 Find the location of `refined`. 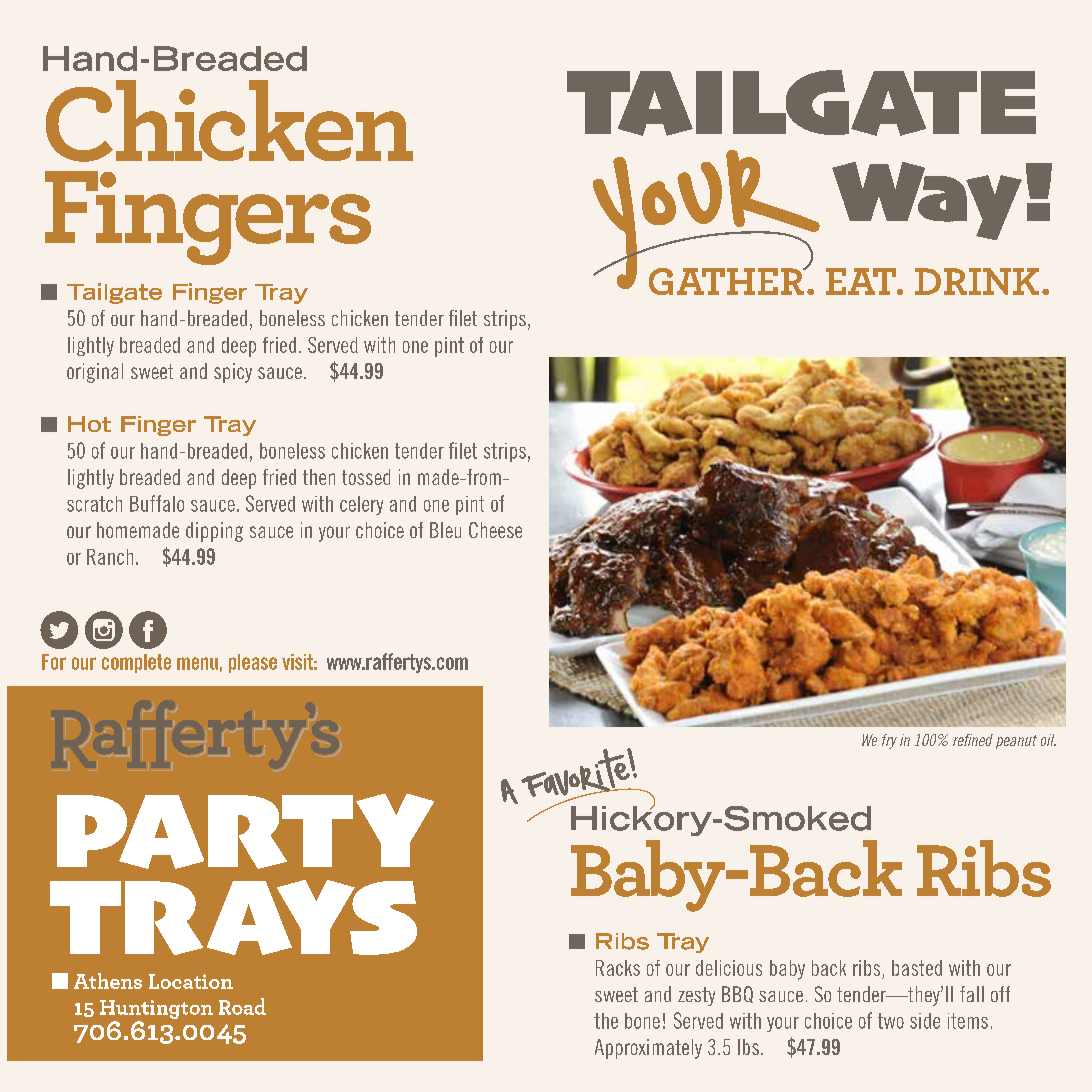

refined is located at coordinates (973, 740).
